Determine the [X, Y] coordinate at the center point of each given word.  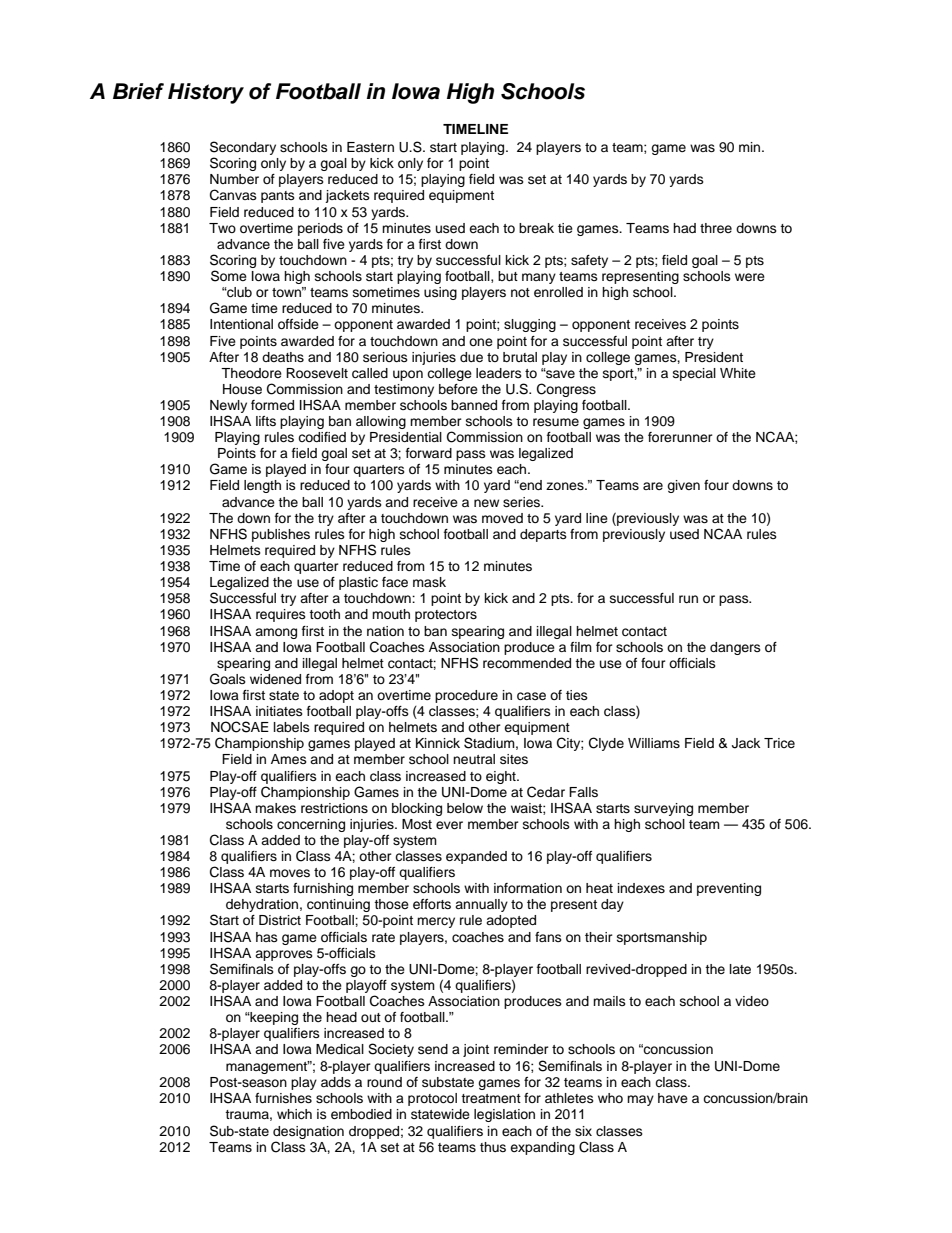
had [684, 228]
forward [429, 453]
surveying [663, 809]
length [262, 486]
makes [275, 808]
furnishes [283, 1098]
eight [502, 777]
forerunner [680, 437]
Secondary [243, 149]
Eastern [370, 147]
